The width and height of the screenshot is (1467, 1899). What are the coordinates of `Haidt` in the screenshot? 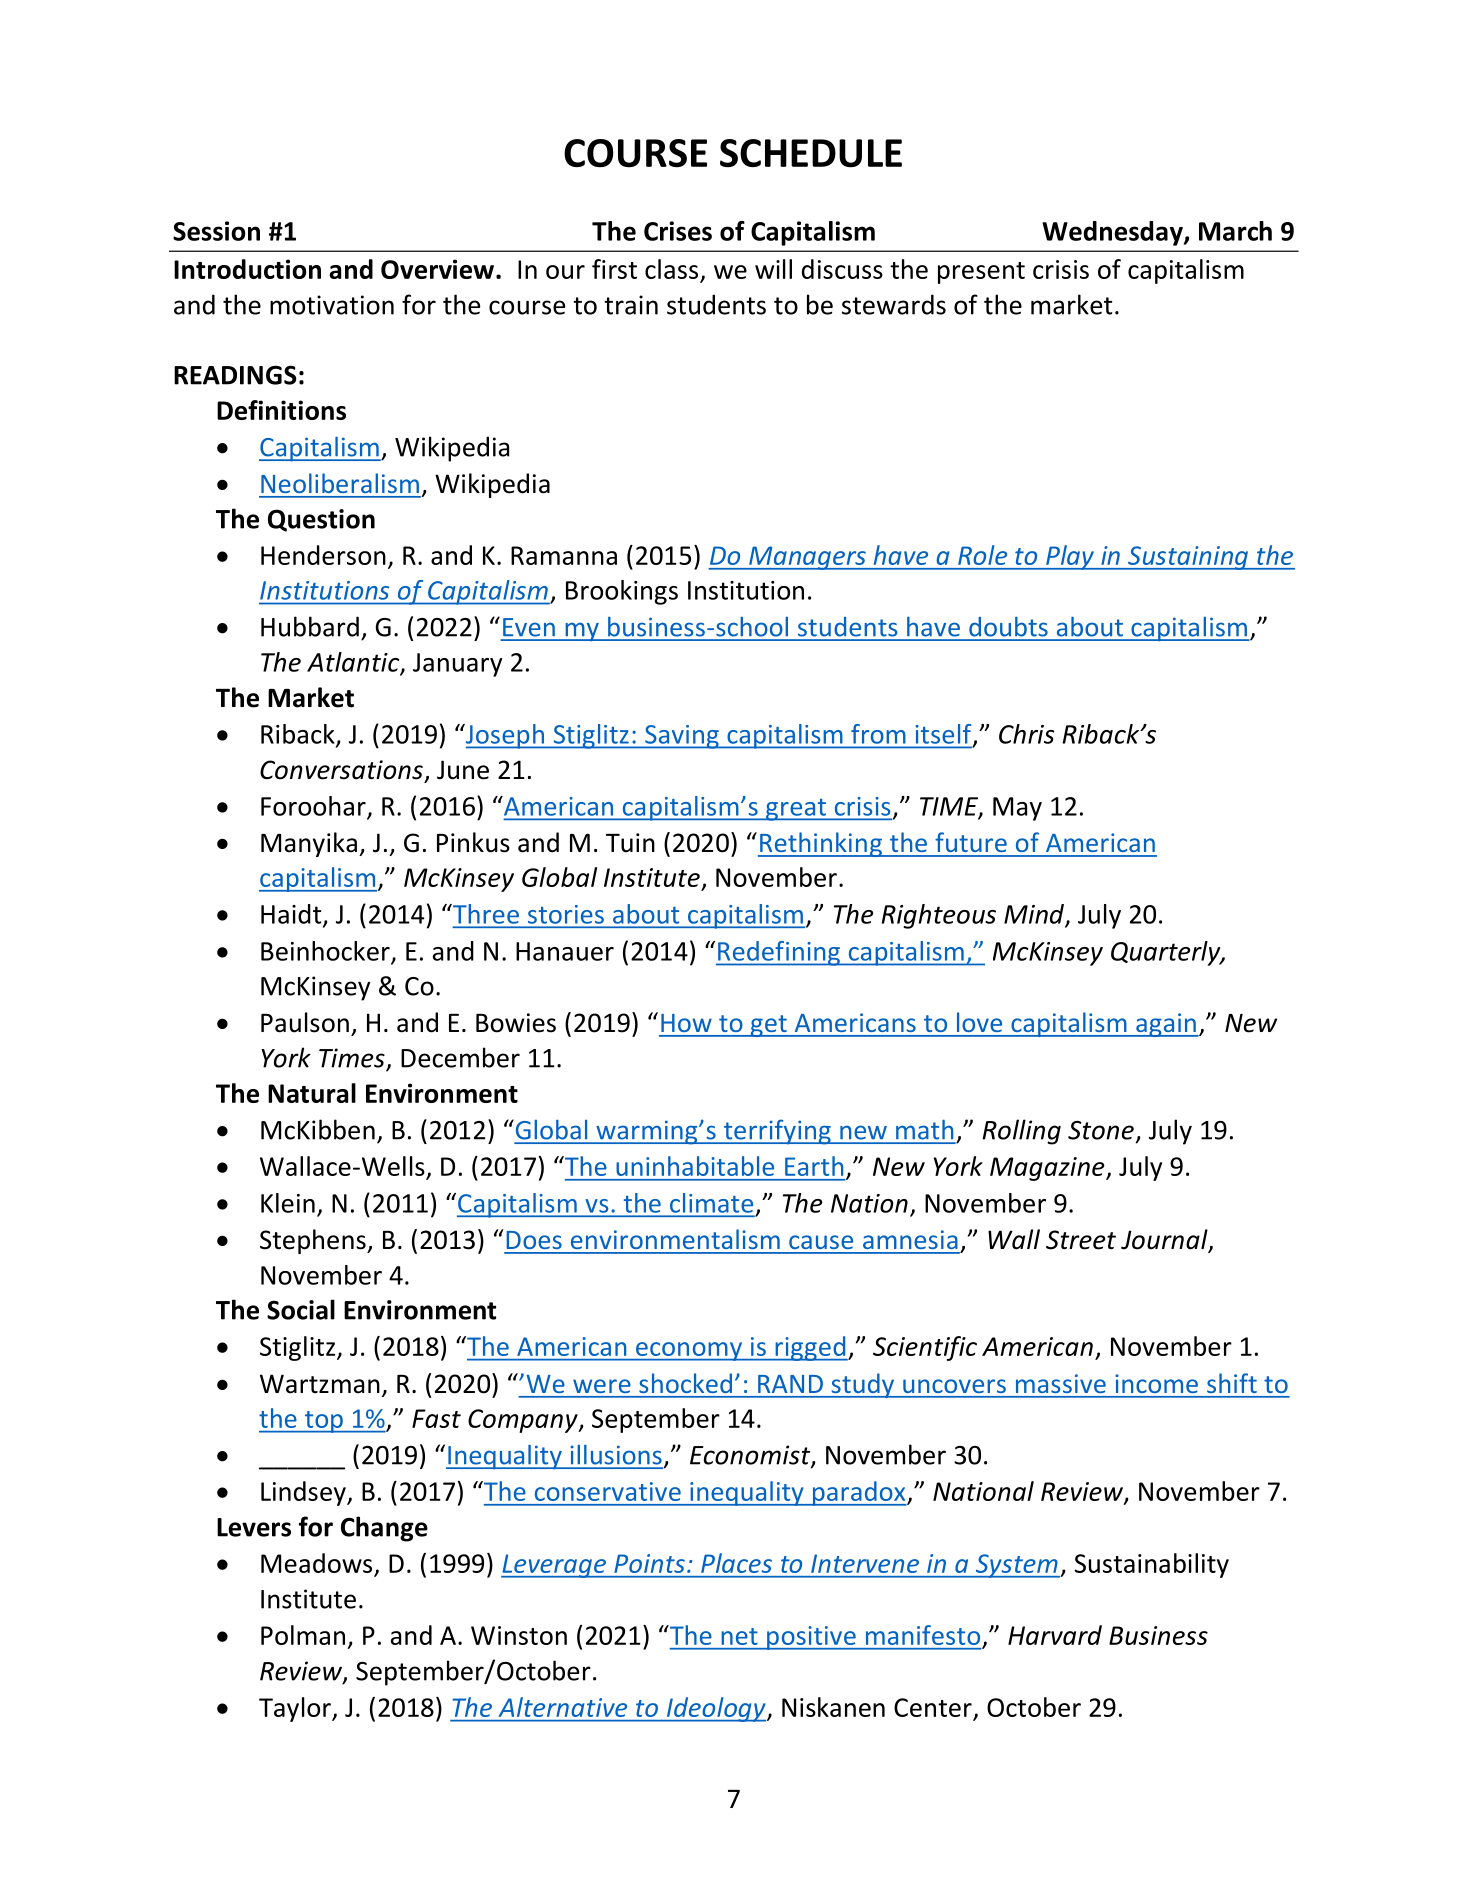 It's located at (292, 915).
